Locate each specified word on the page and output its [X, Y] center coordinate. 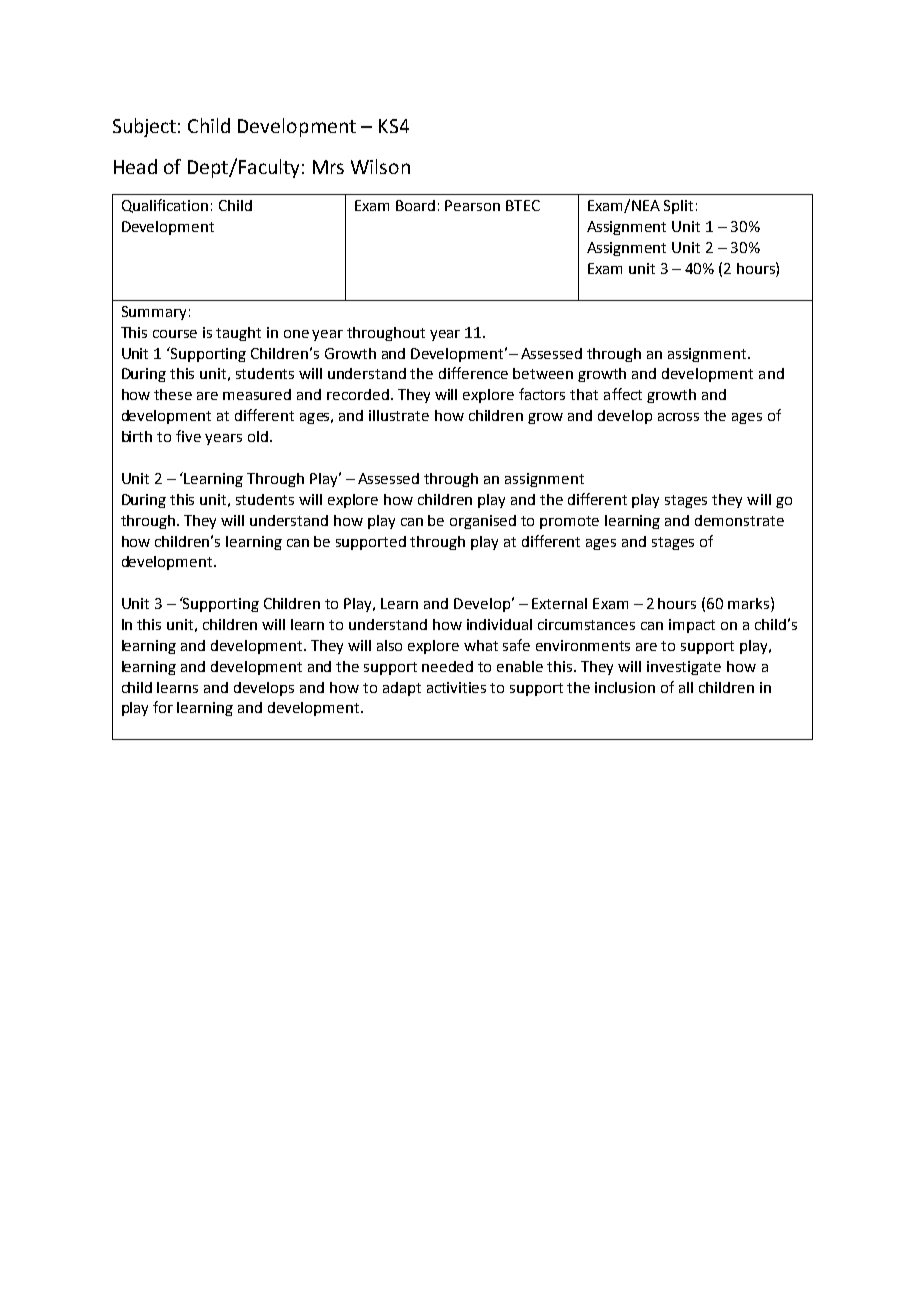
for [163, 707]
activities [456, 687]
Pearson [472, 205]
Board [415, 205]
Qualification [165, 206]
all [686, 687]
